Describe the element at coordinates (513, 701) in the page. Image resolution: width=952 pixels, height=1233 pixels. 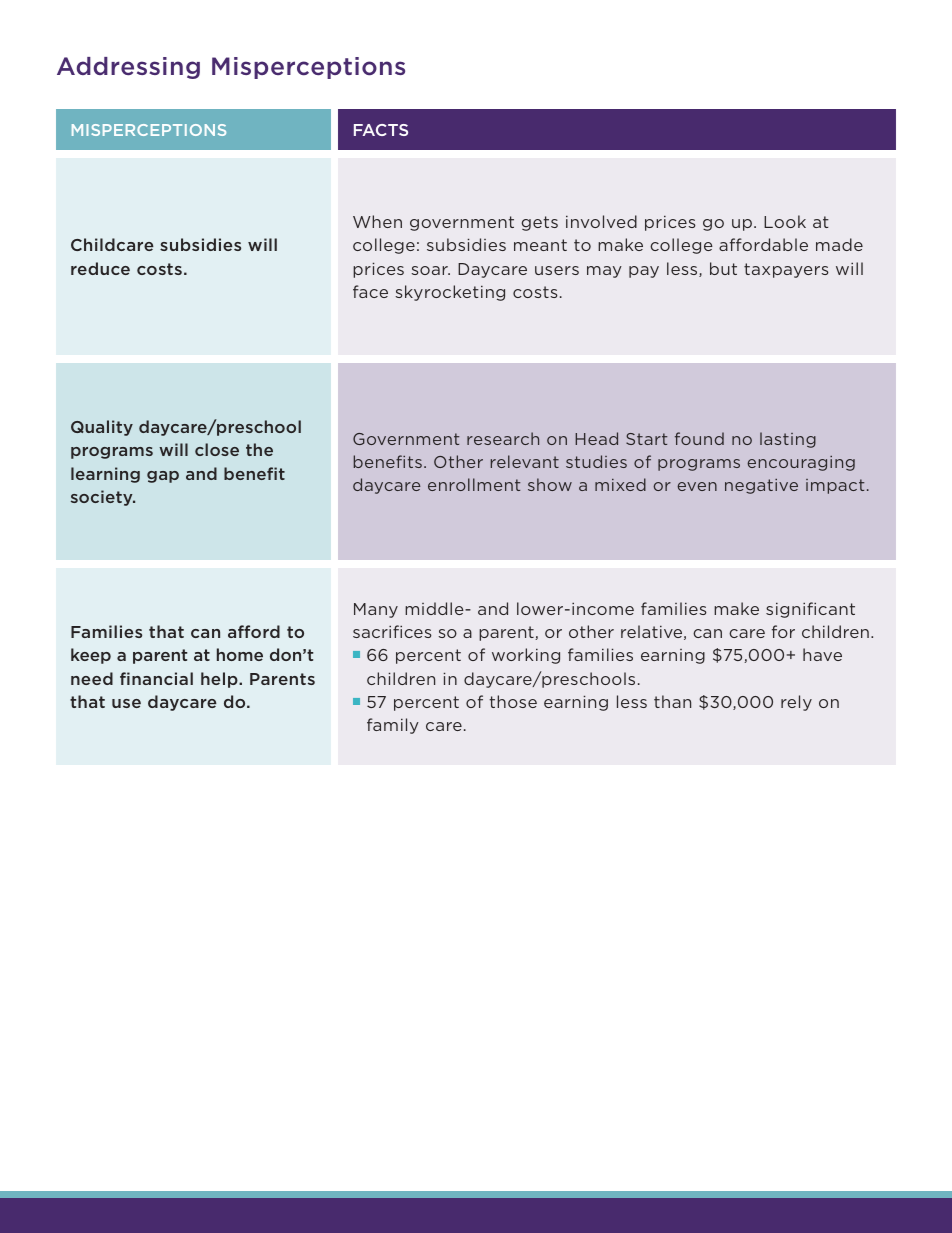
I see `those` at that location.
